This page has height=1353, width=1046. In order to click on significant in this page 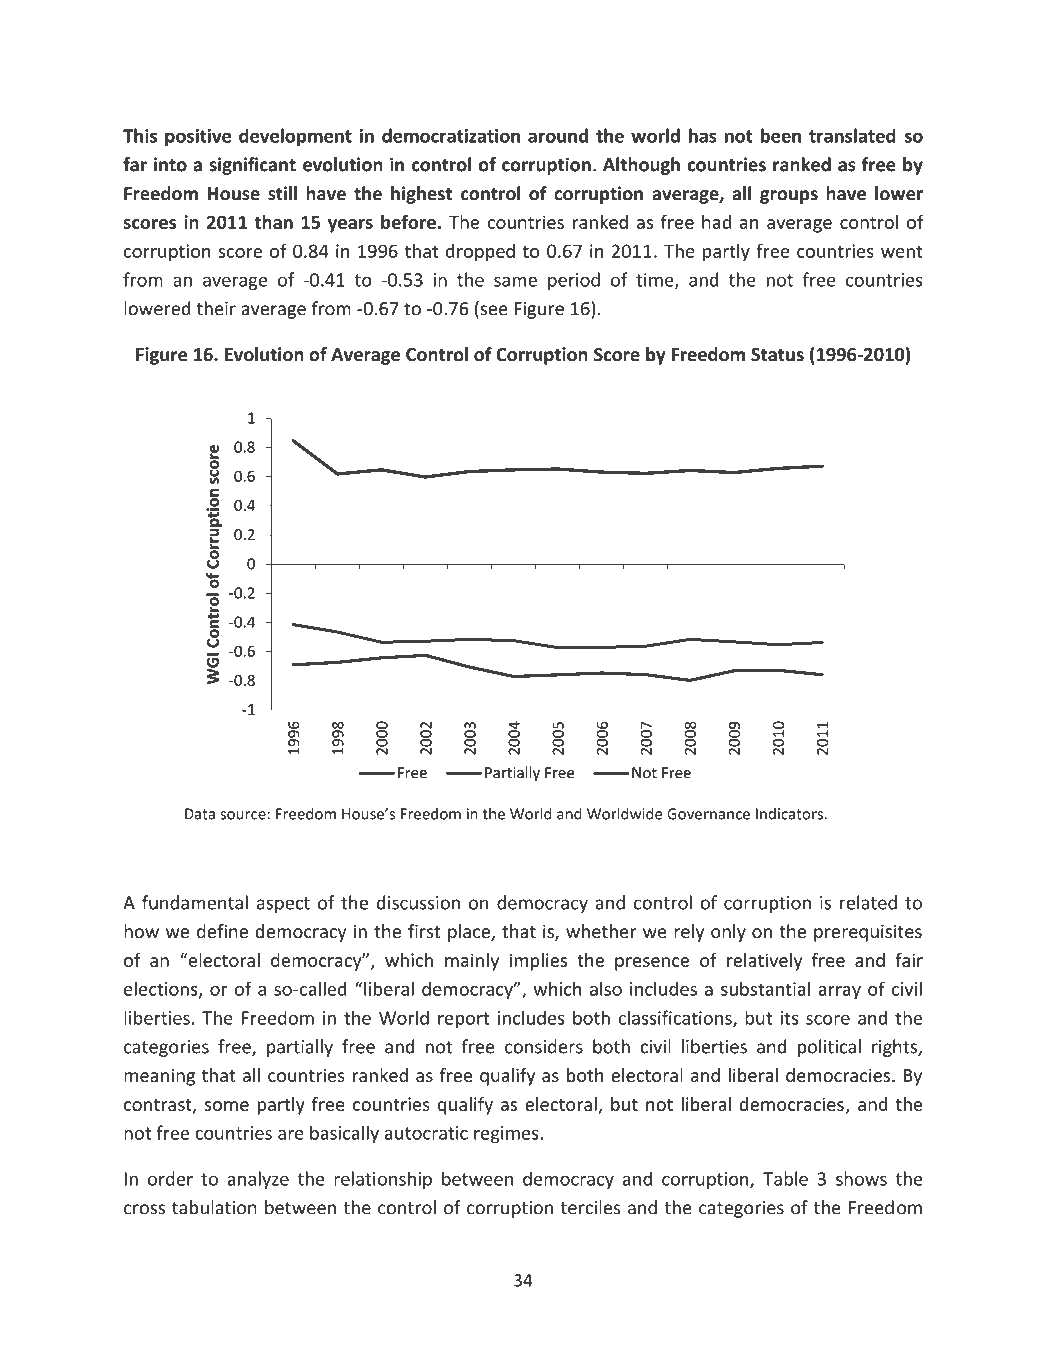, I will do `click(252, 166)`.
